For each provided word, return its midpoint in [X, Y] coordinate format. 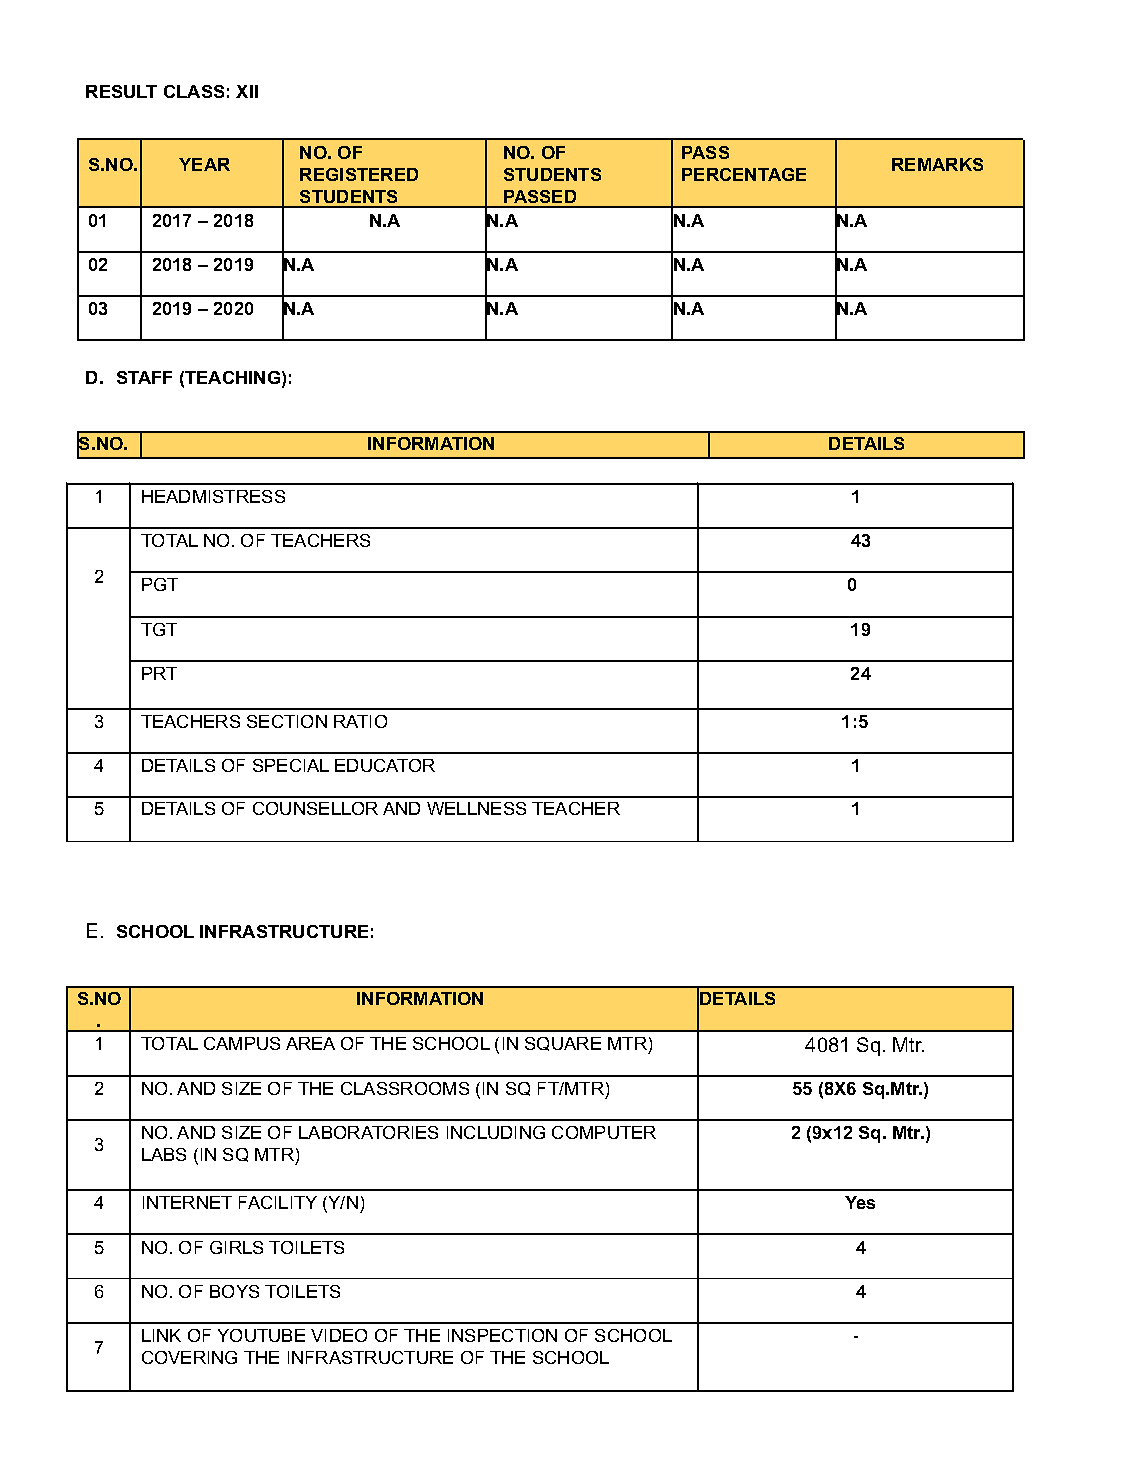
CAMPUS [242, 1043]
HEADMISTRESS [213, 496]
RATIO [360, 721]
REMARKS [937, 164]
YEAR [204, 164]
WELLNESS [476, 808]
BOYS [234, 1291]
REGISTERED [359, 174]
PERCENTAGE [744, 174]
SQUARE [563, 1044]
